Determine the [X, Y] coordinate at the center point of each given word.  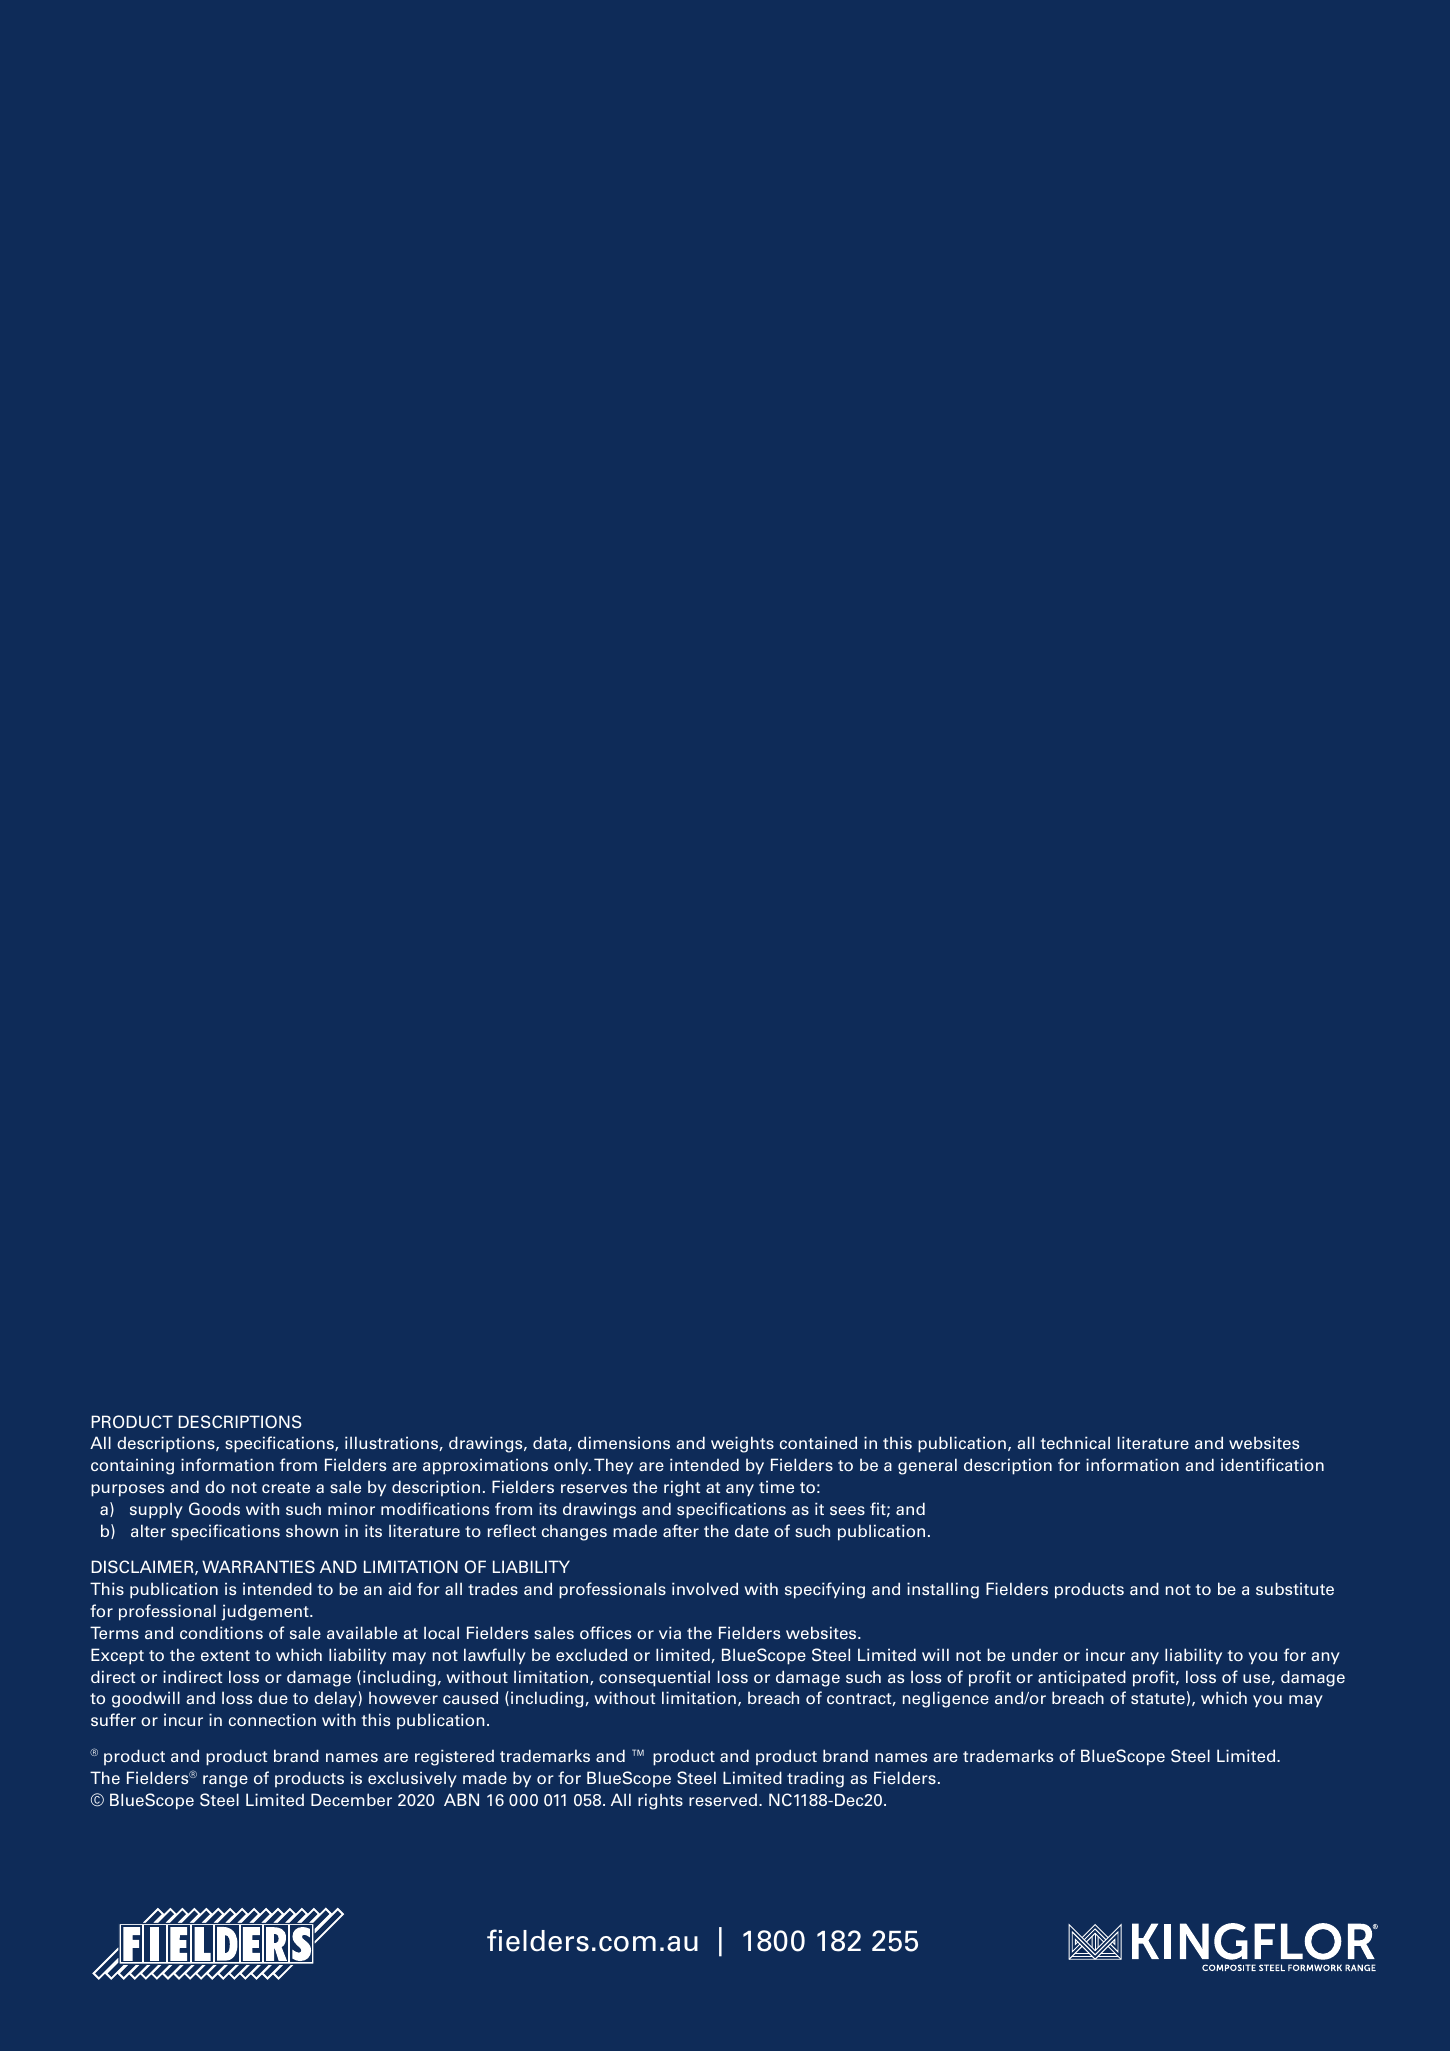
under [1035, 1655]
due [273, 1698]
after [681, 1530]
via [670, 1632]
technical [1075, 1442]
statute [1158, 1698]
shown [312, 1530]
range [225, 1781]
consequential [654, 1678]
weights [742, 1444]
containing [132, 1466]
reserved [724, 1800]
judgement [266, 1612]
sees [847, 1510]
